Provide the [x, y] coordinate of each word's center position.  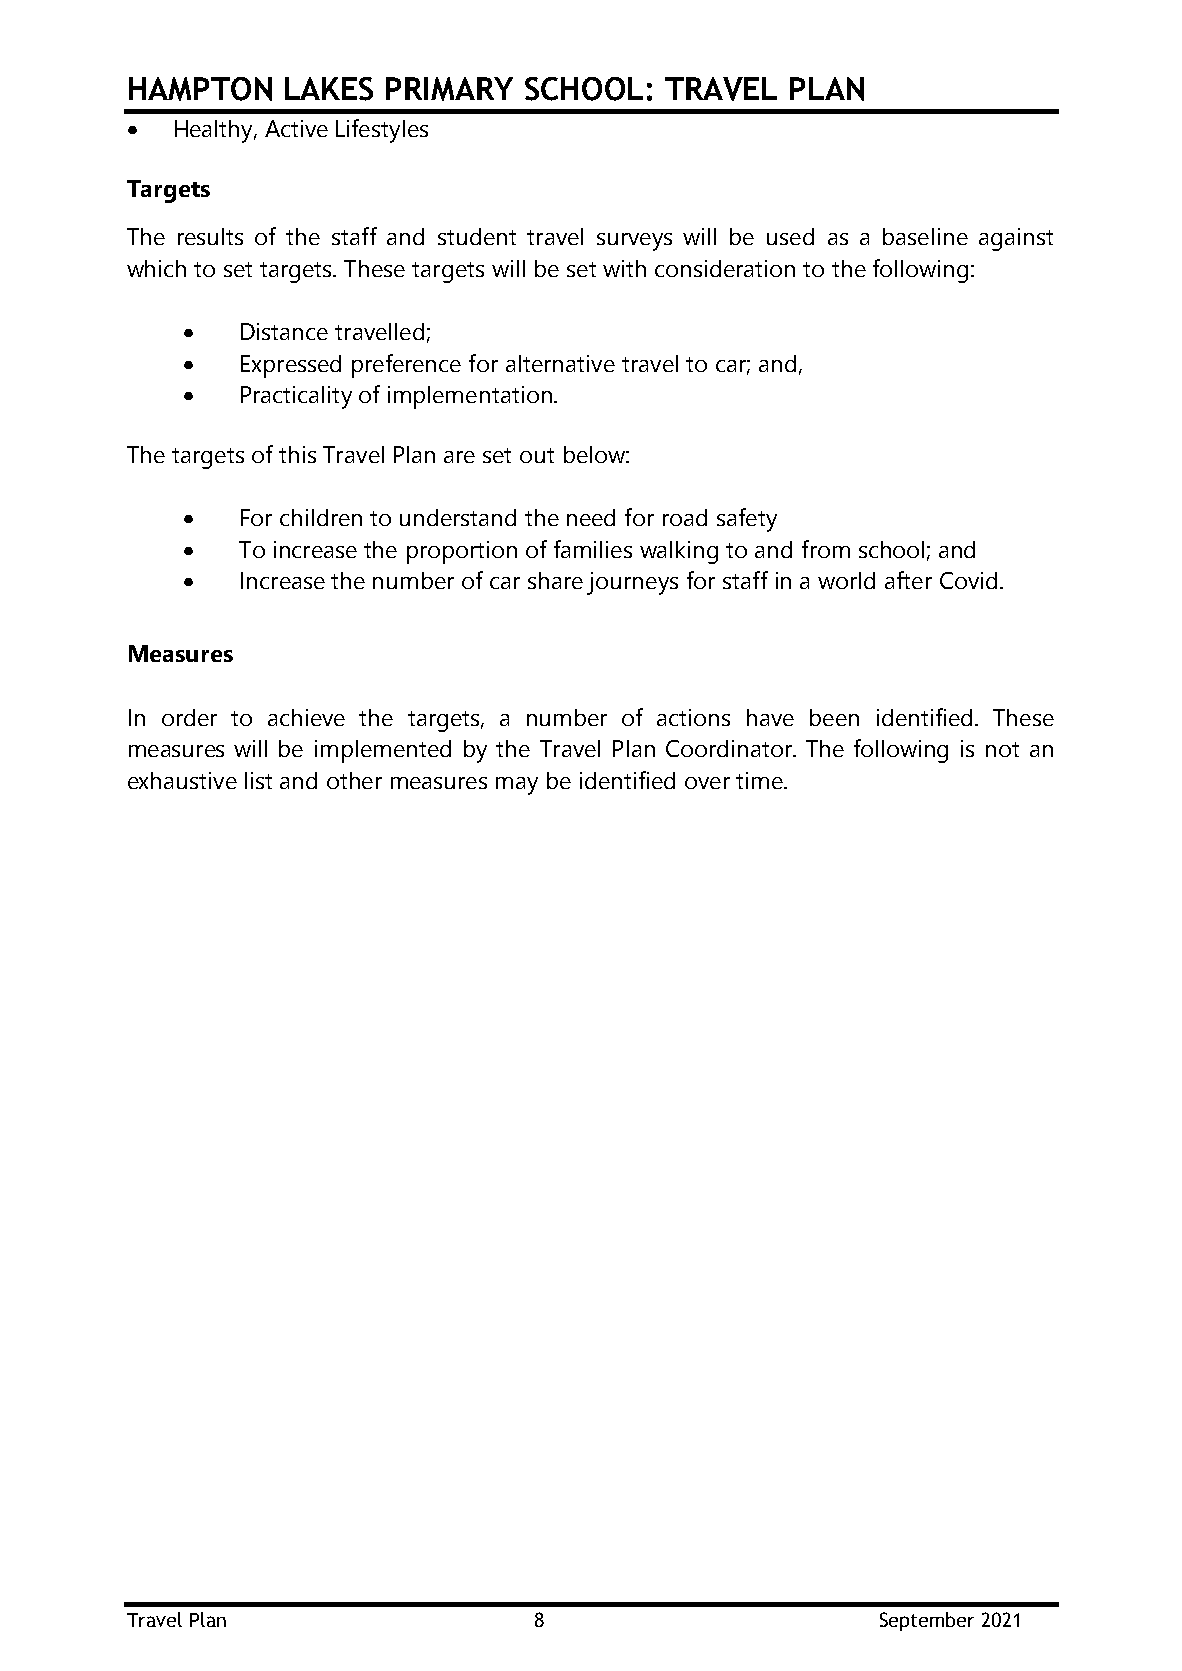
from [826, 549]
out [537, 455]
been [834, 717]
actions [693, 717]
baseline [925, 236]
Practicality [296, 397]
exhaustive [182, 780]
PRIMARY [449, 89]
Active [296, 128]
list [258, 780]
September [927, 1621]
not [1002, 749]
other [354, 780]
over [707, 783]
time [760, 780]
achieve [306, 717]
